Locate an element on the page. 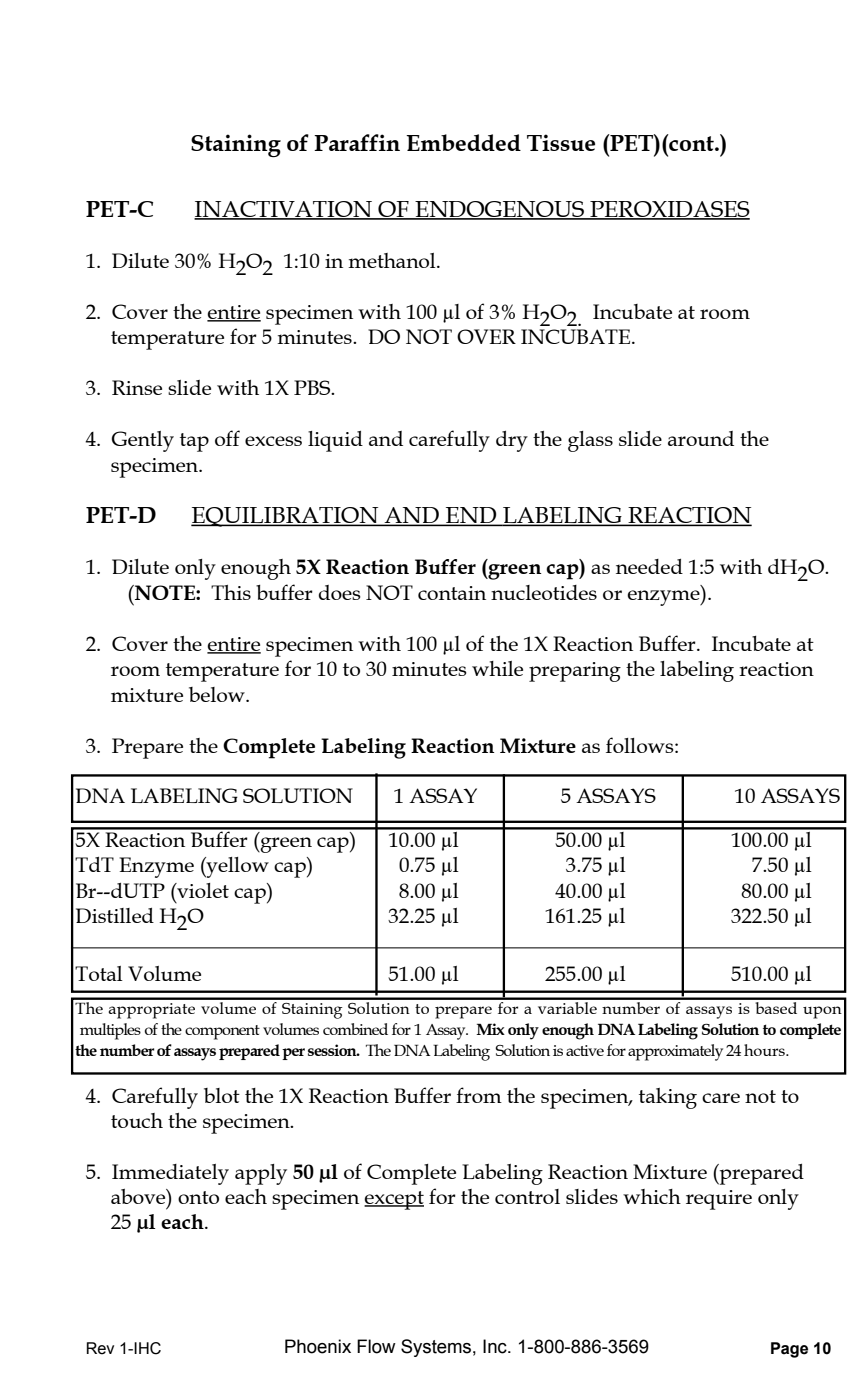  INACTIVATION is located at coordinates (284, 210).
